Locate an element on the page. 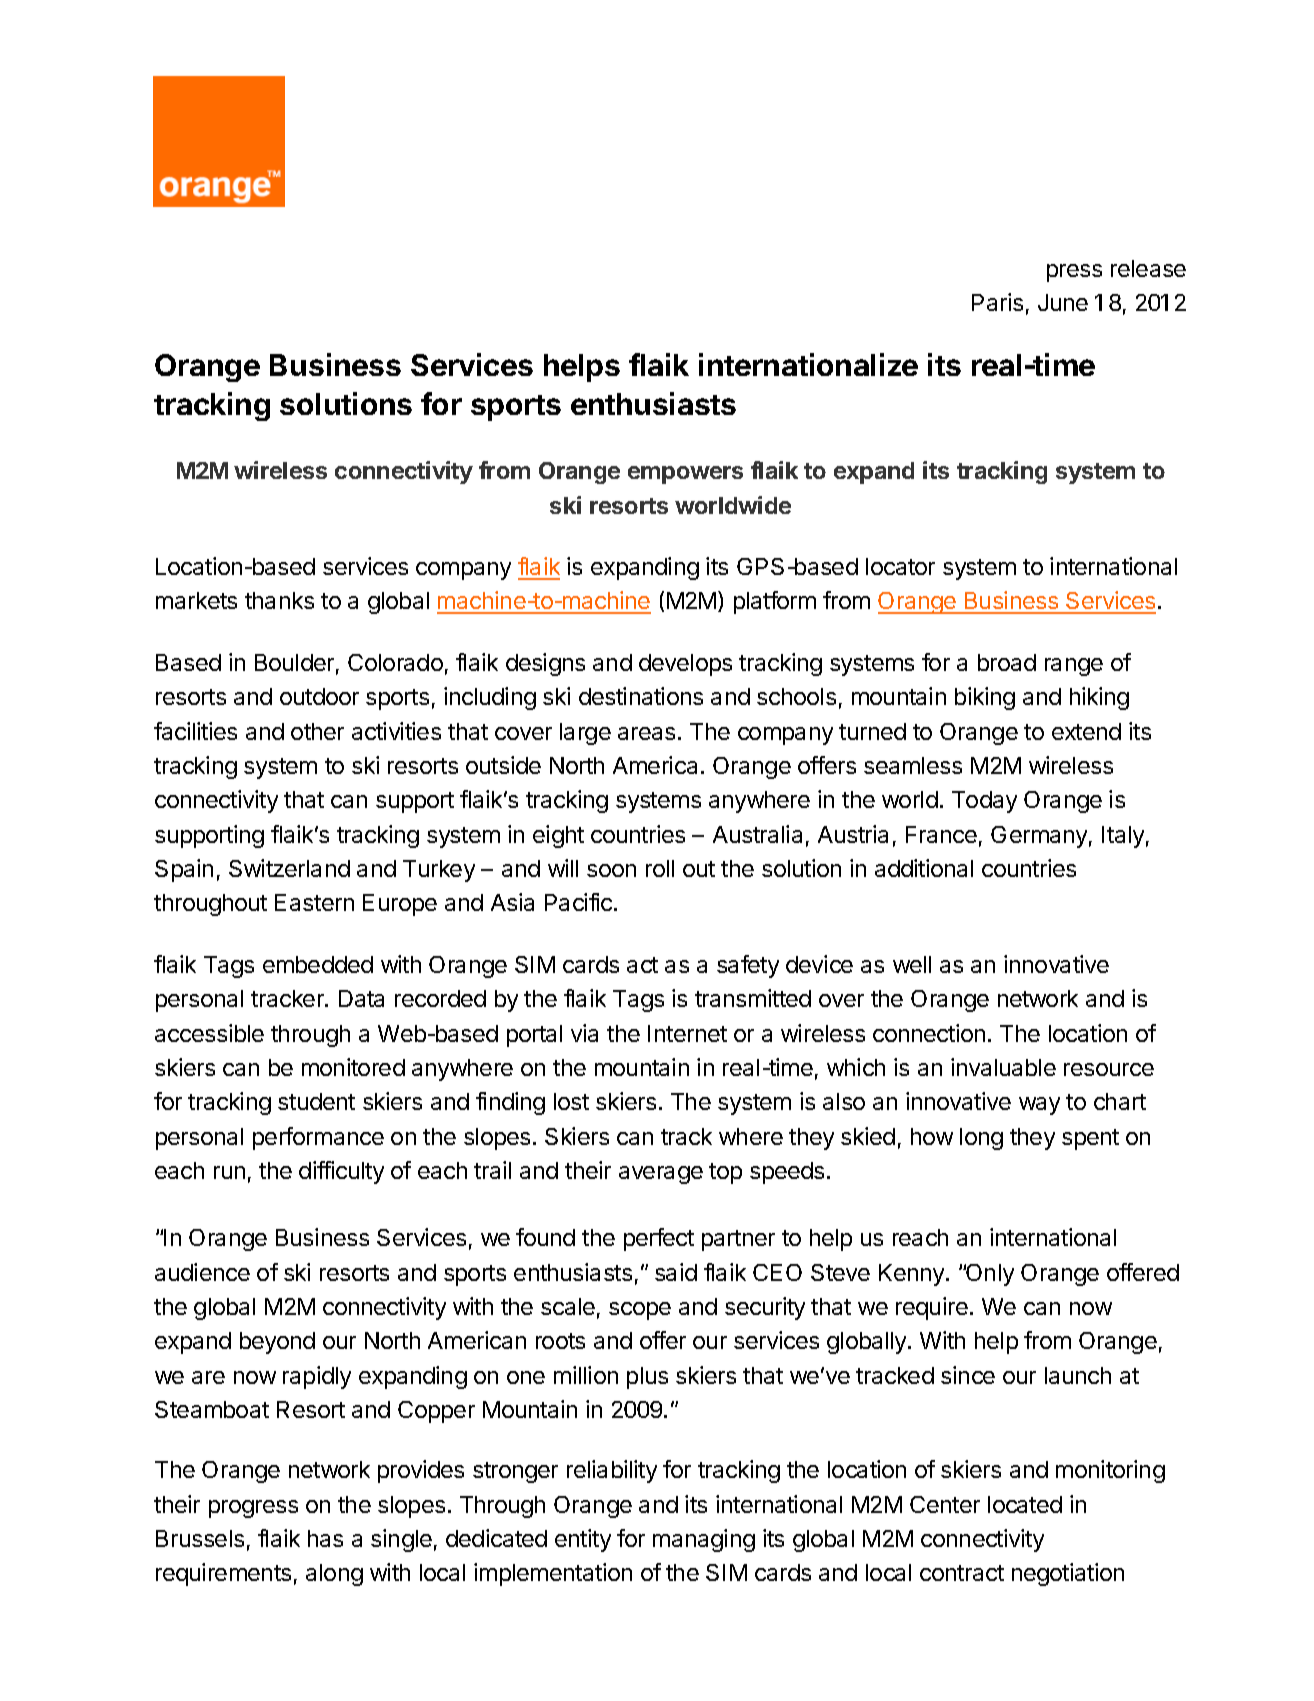 This image has height=1701, width=1314. biking is located at coordinates (985, 698).
